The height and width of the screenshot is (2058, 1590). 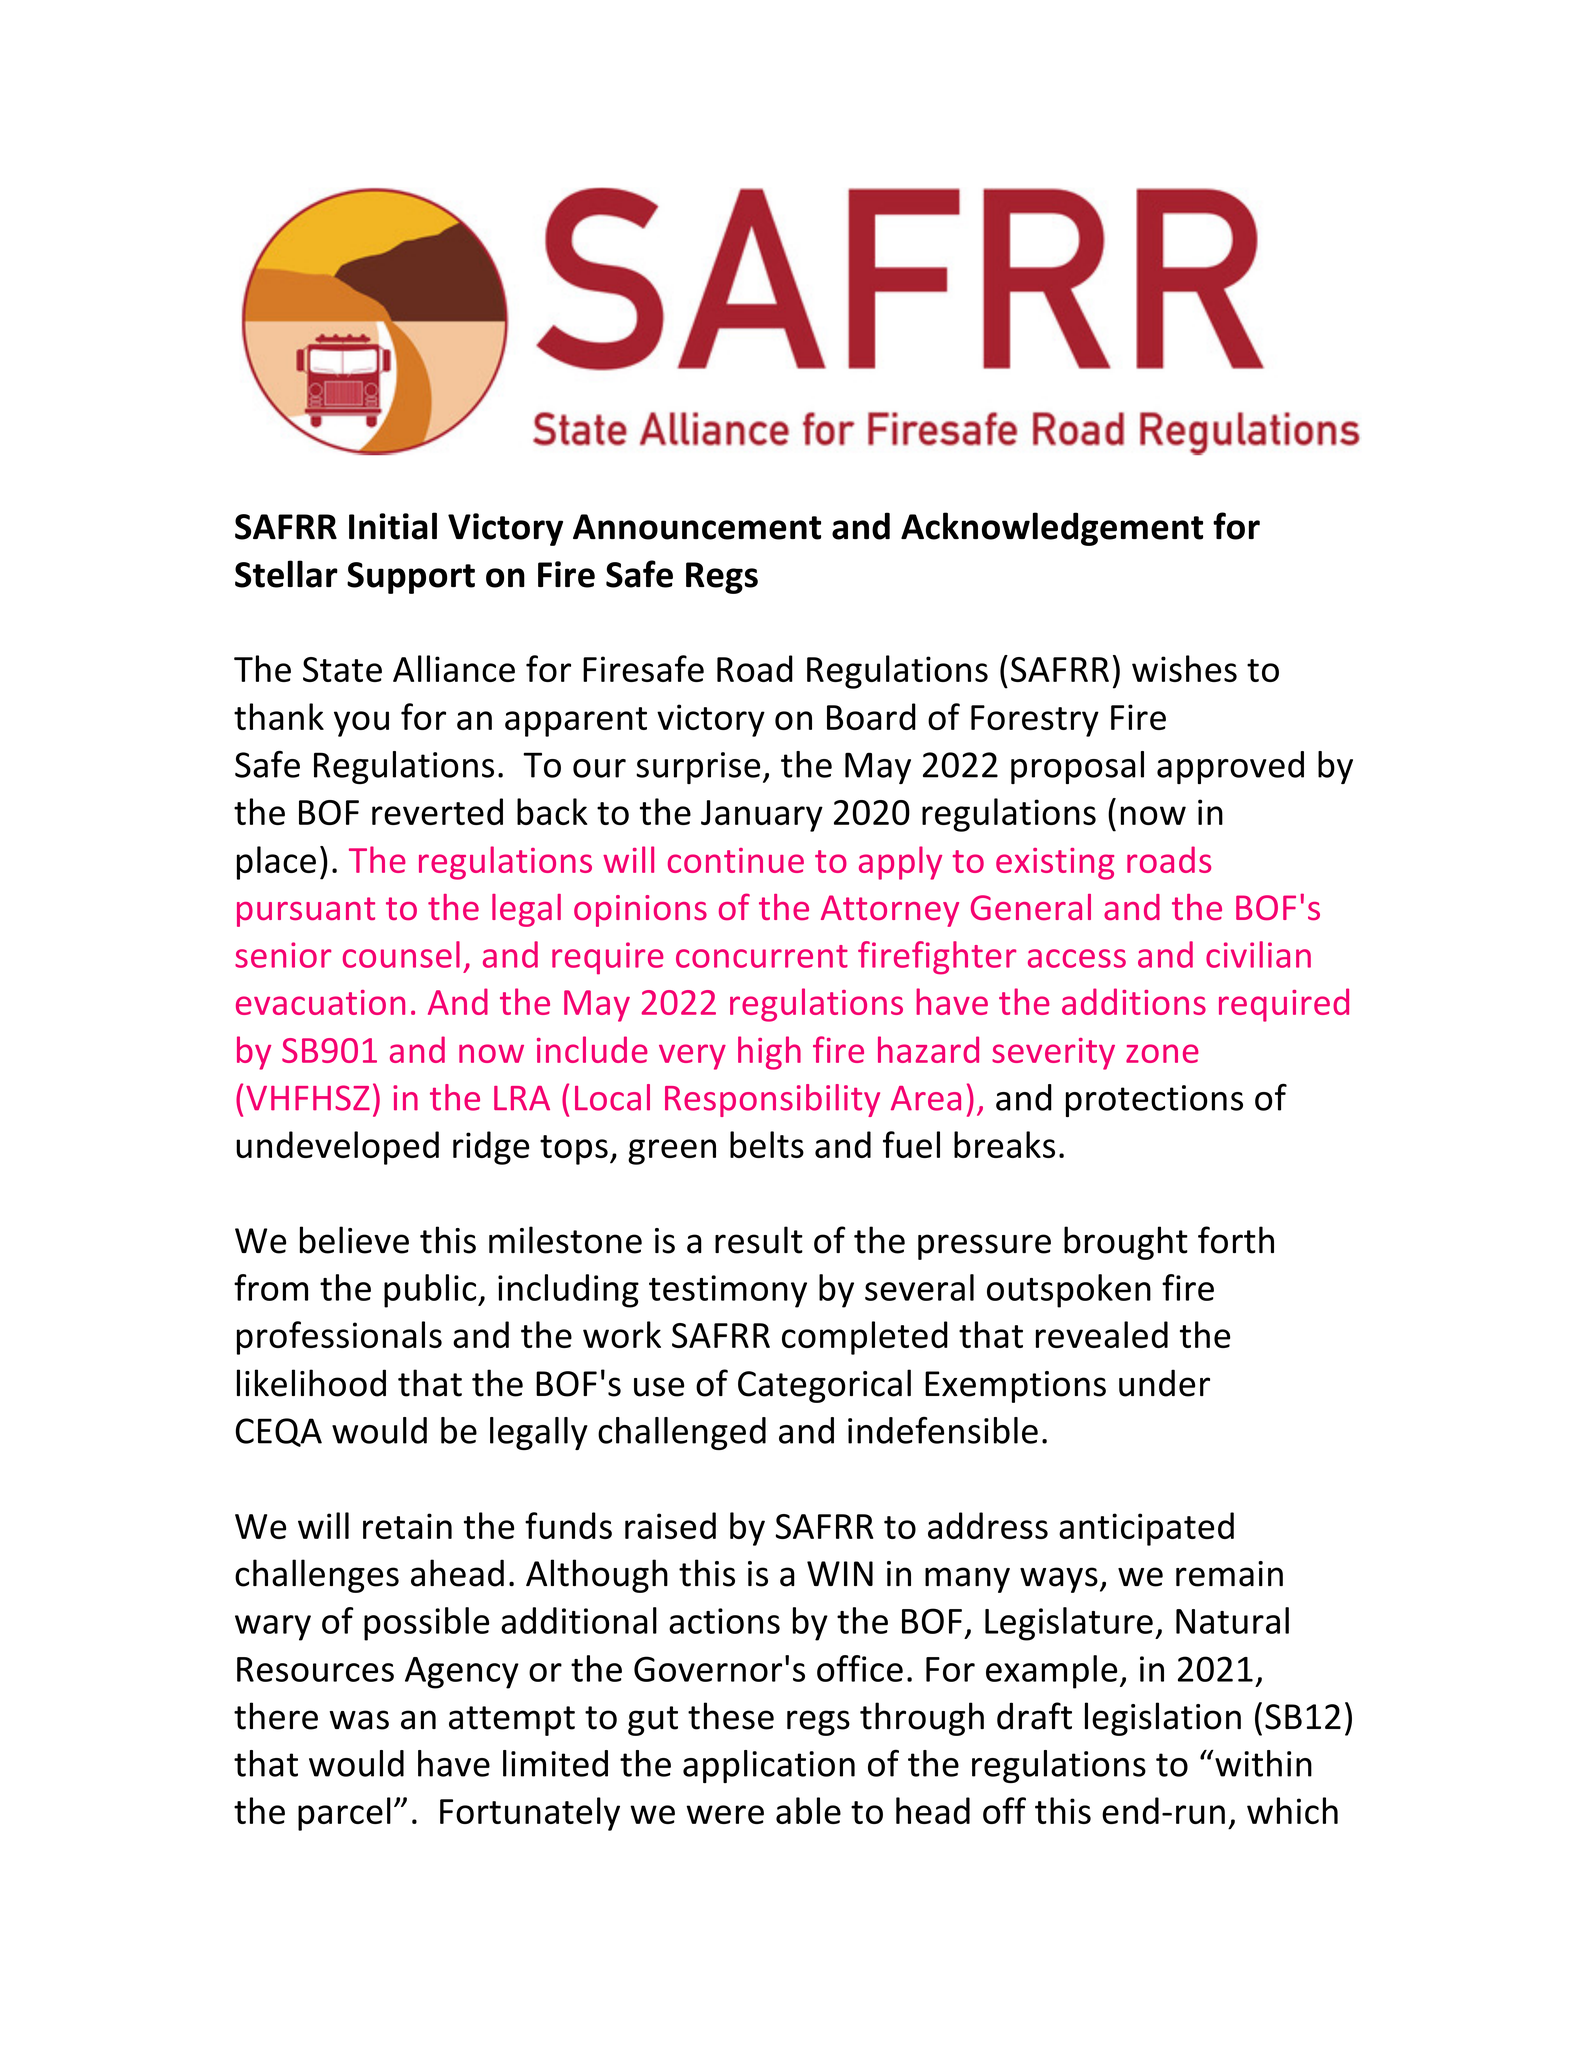 What do you see at coordinates (762, 956) in the screenshot?
I see `concurrent` at bounding box center [762, 956].
